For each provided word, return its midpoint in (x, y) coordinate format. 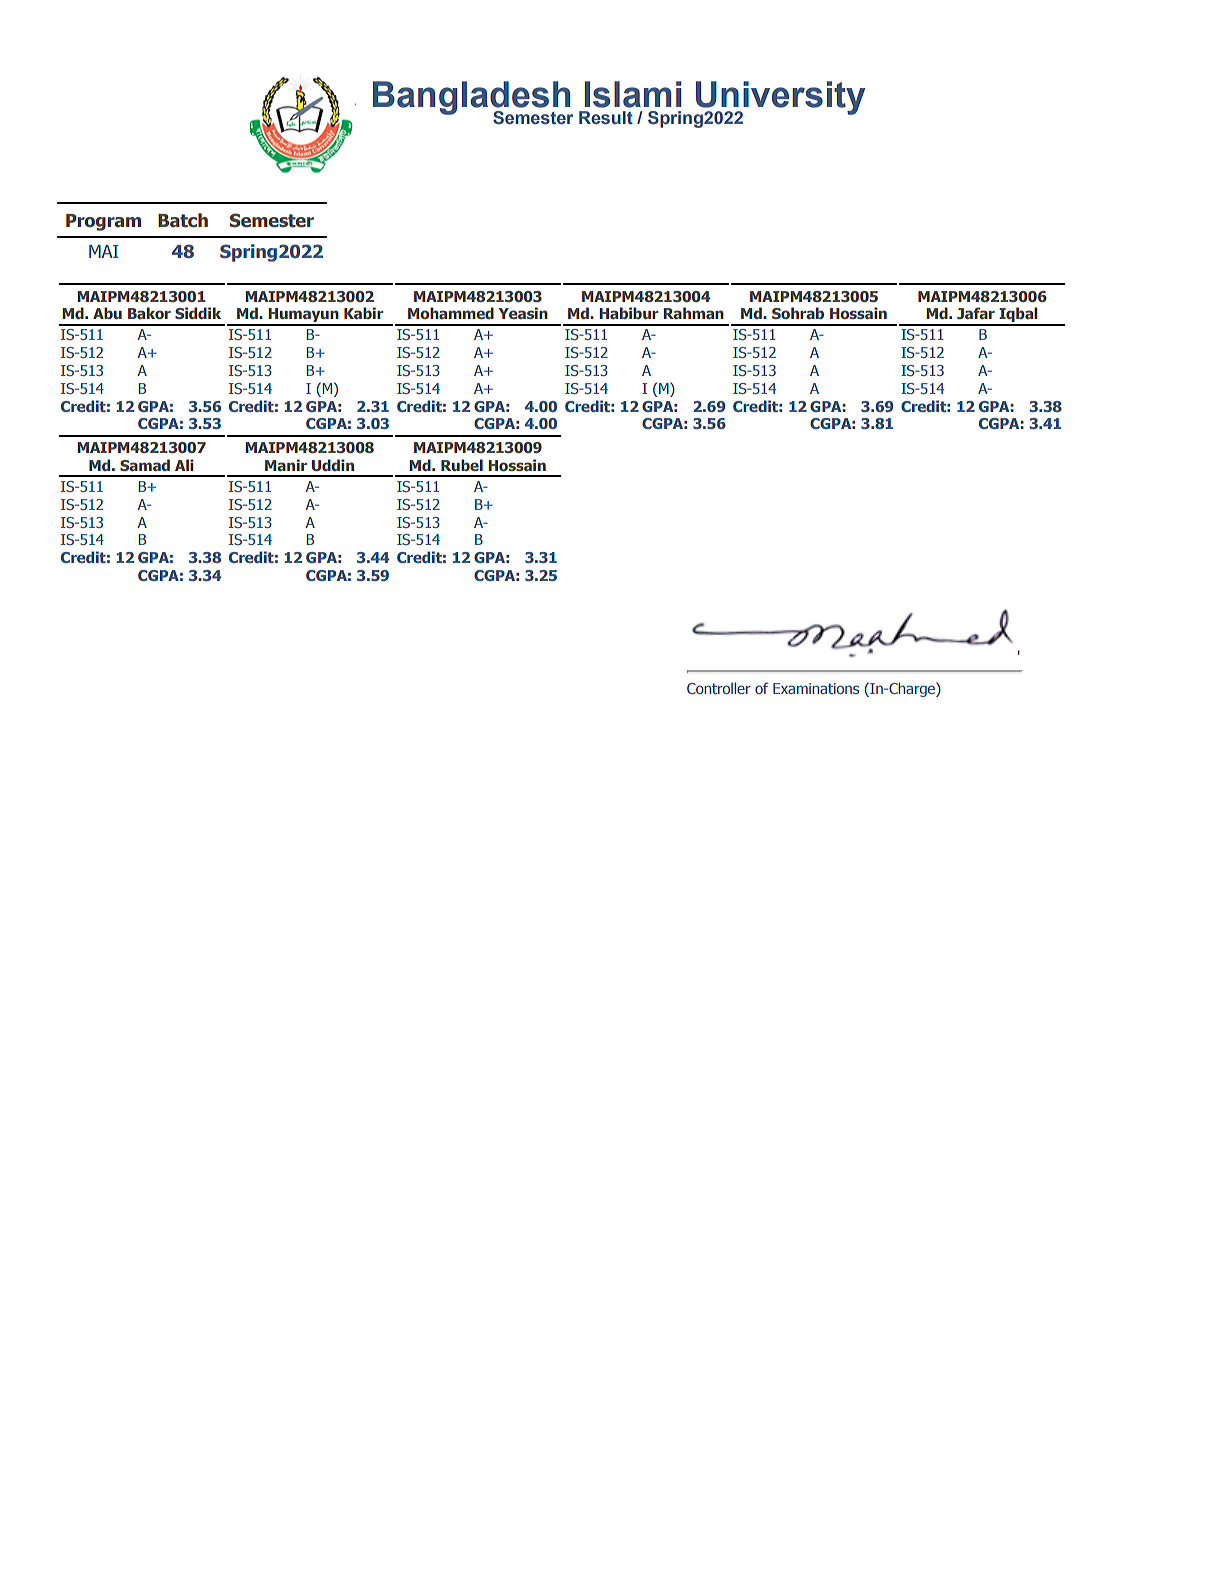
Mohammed (451, 313)
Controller (719, 688)
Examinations (816, 688)
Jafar (976, 313)
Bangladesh (473, 99)
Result (606, 118)
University (779, 99)
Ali (184, 465)
